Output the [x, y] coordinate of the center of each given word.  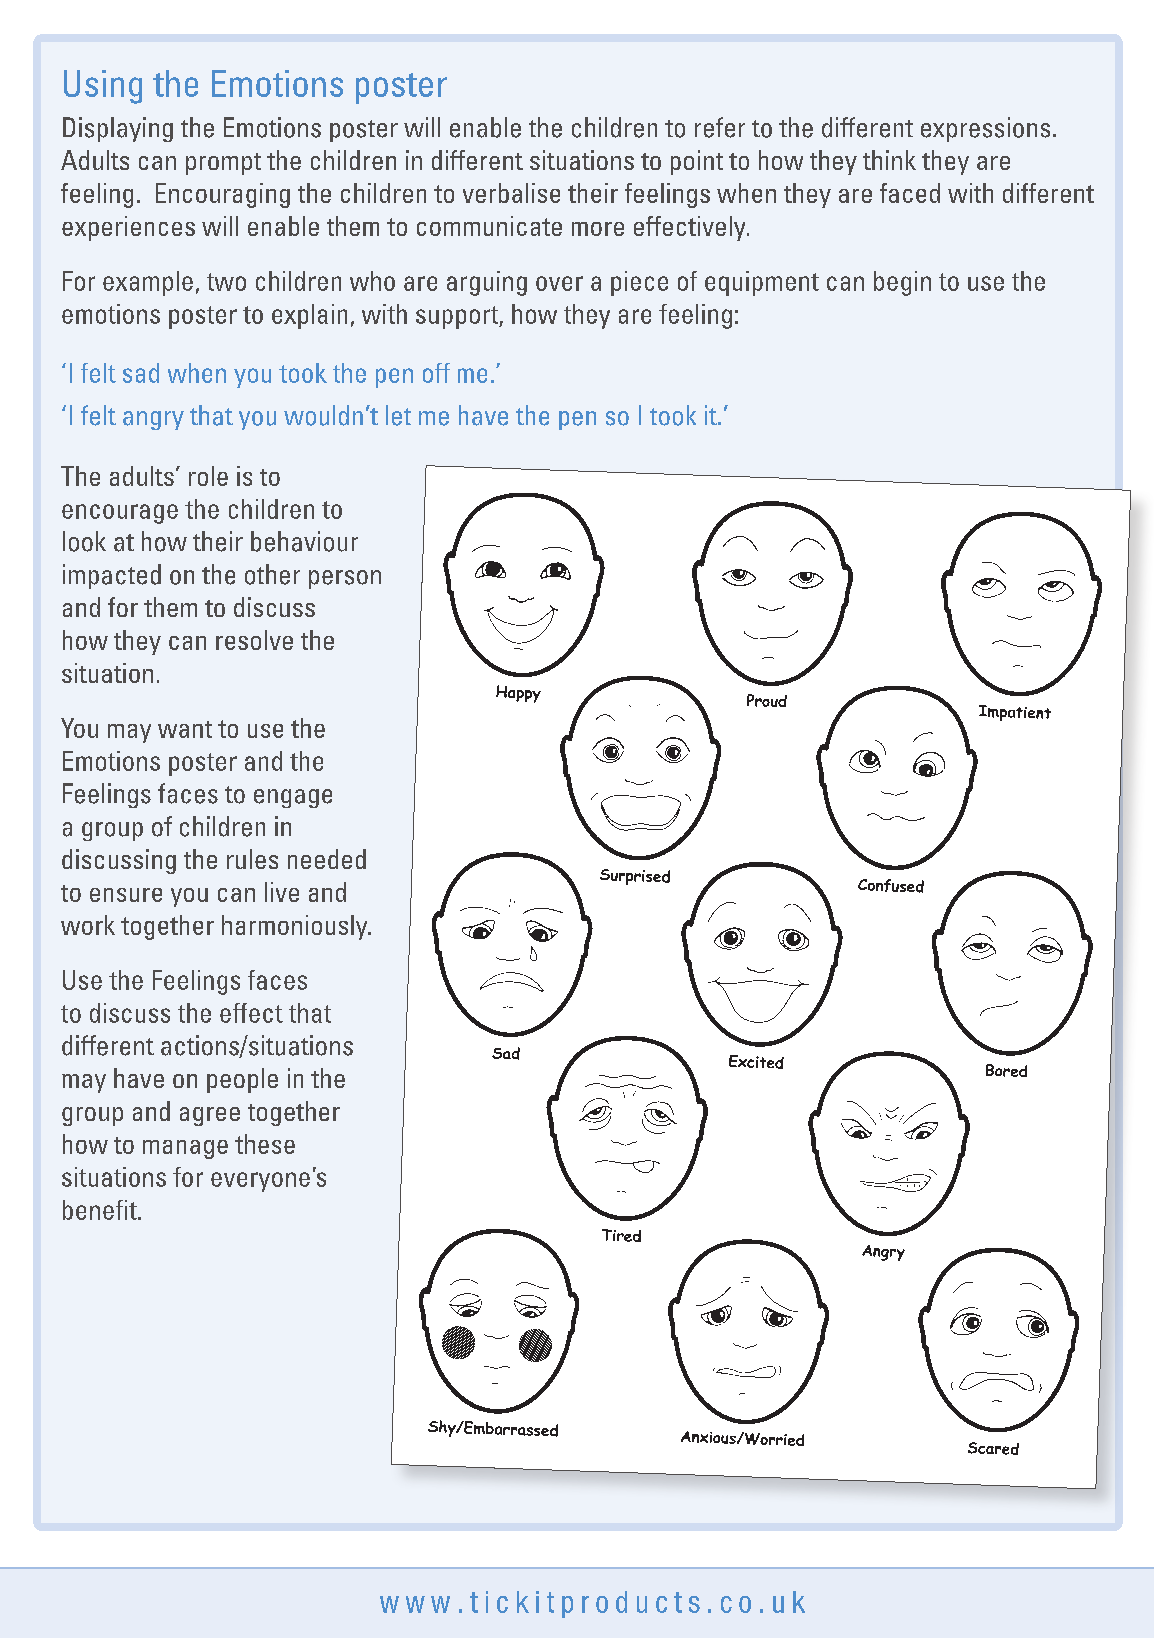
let [398, 415]
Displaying [118, 129]
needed [327, 859]
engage [293, 798]
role [208, 476]
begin [902, 283]
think [889, 160]
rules [252, 859]
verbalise [511, 193]
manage [185, 1149]
